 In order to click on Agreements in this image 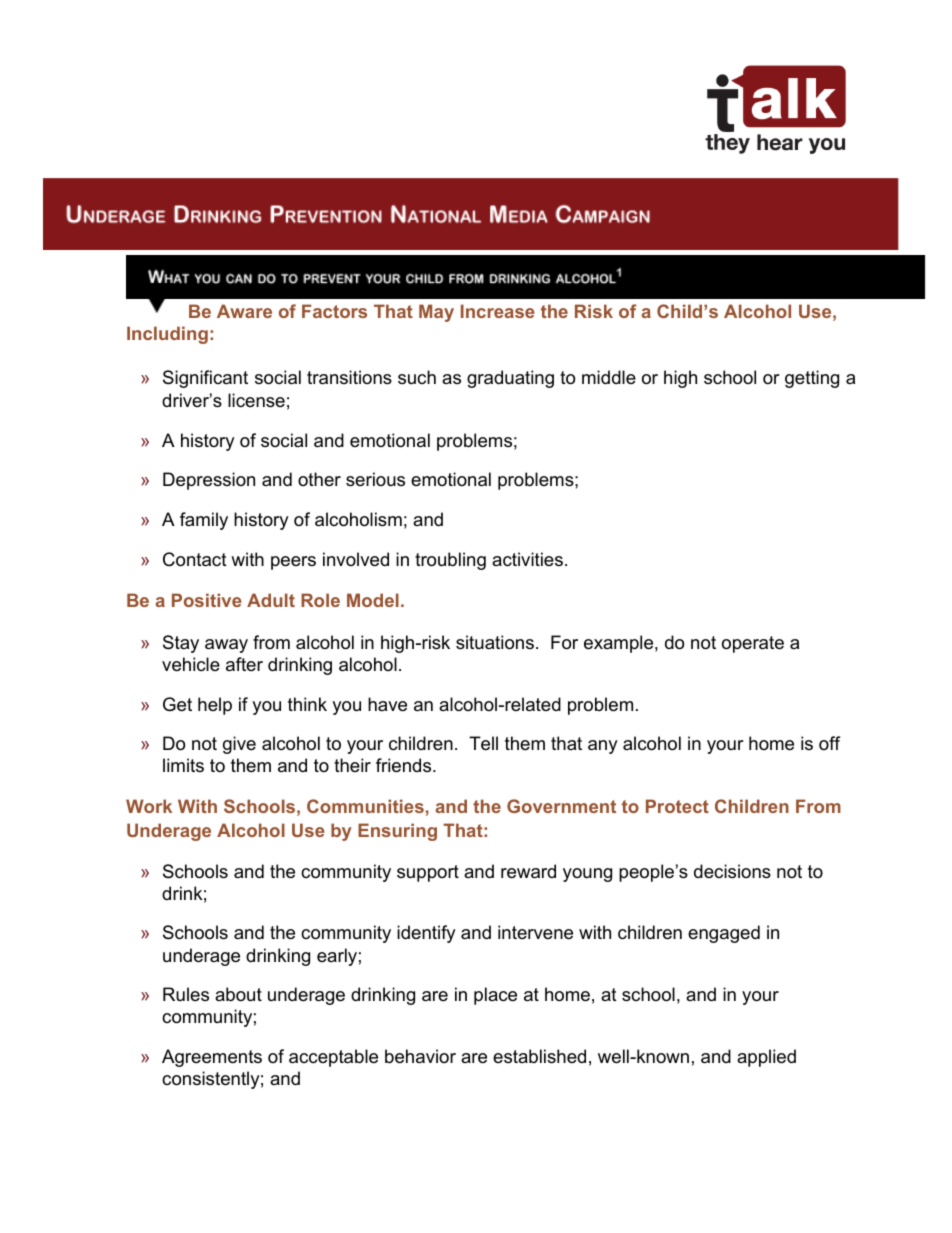, I will do `click(212, 1058)`.
